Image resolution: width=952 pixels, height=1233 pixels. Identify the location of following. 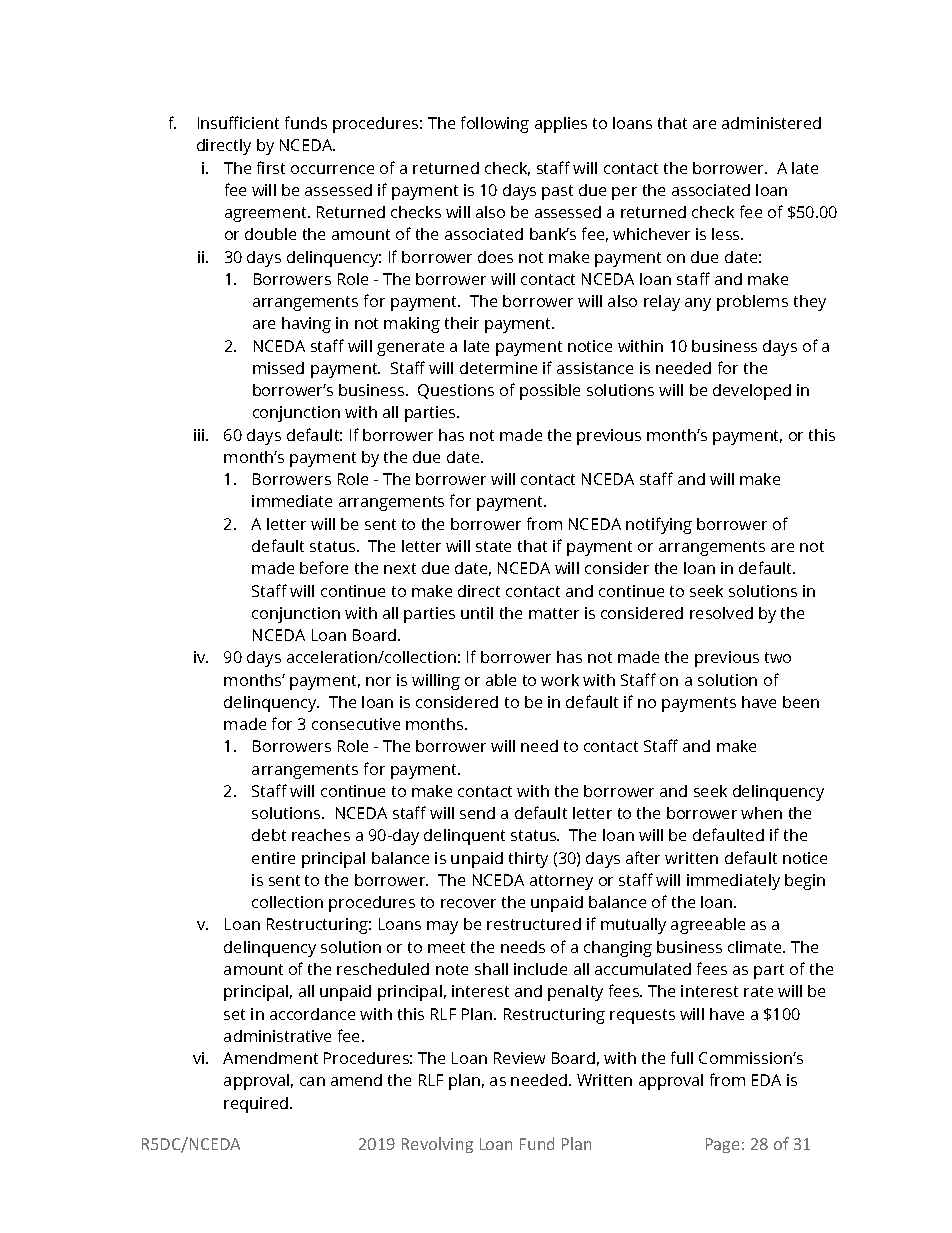
(495, 124).
